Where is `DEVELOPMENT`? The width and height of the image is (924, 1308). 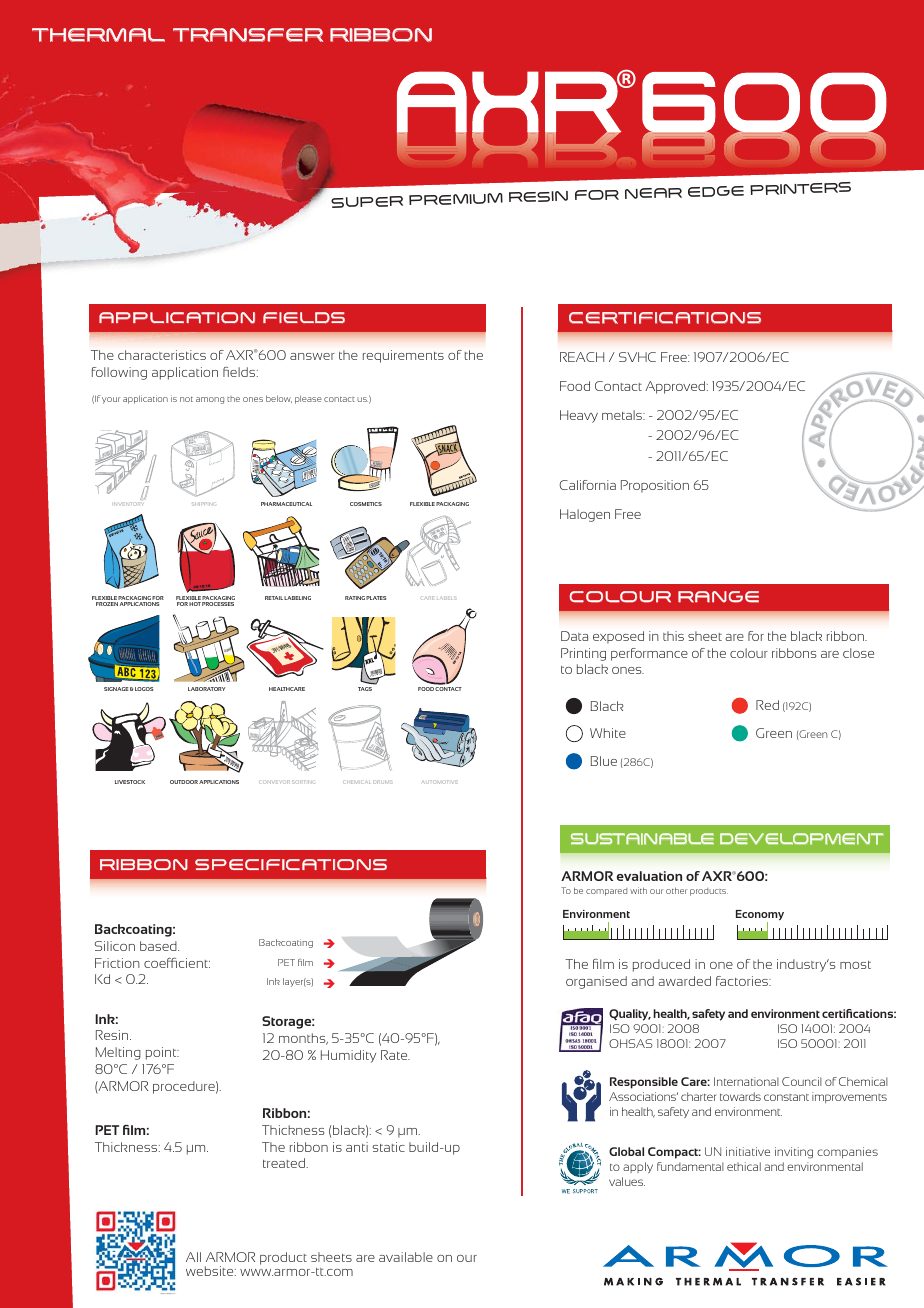
DEVELOPMENT is located at coordinates (802, 839).
